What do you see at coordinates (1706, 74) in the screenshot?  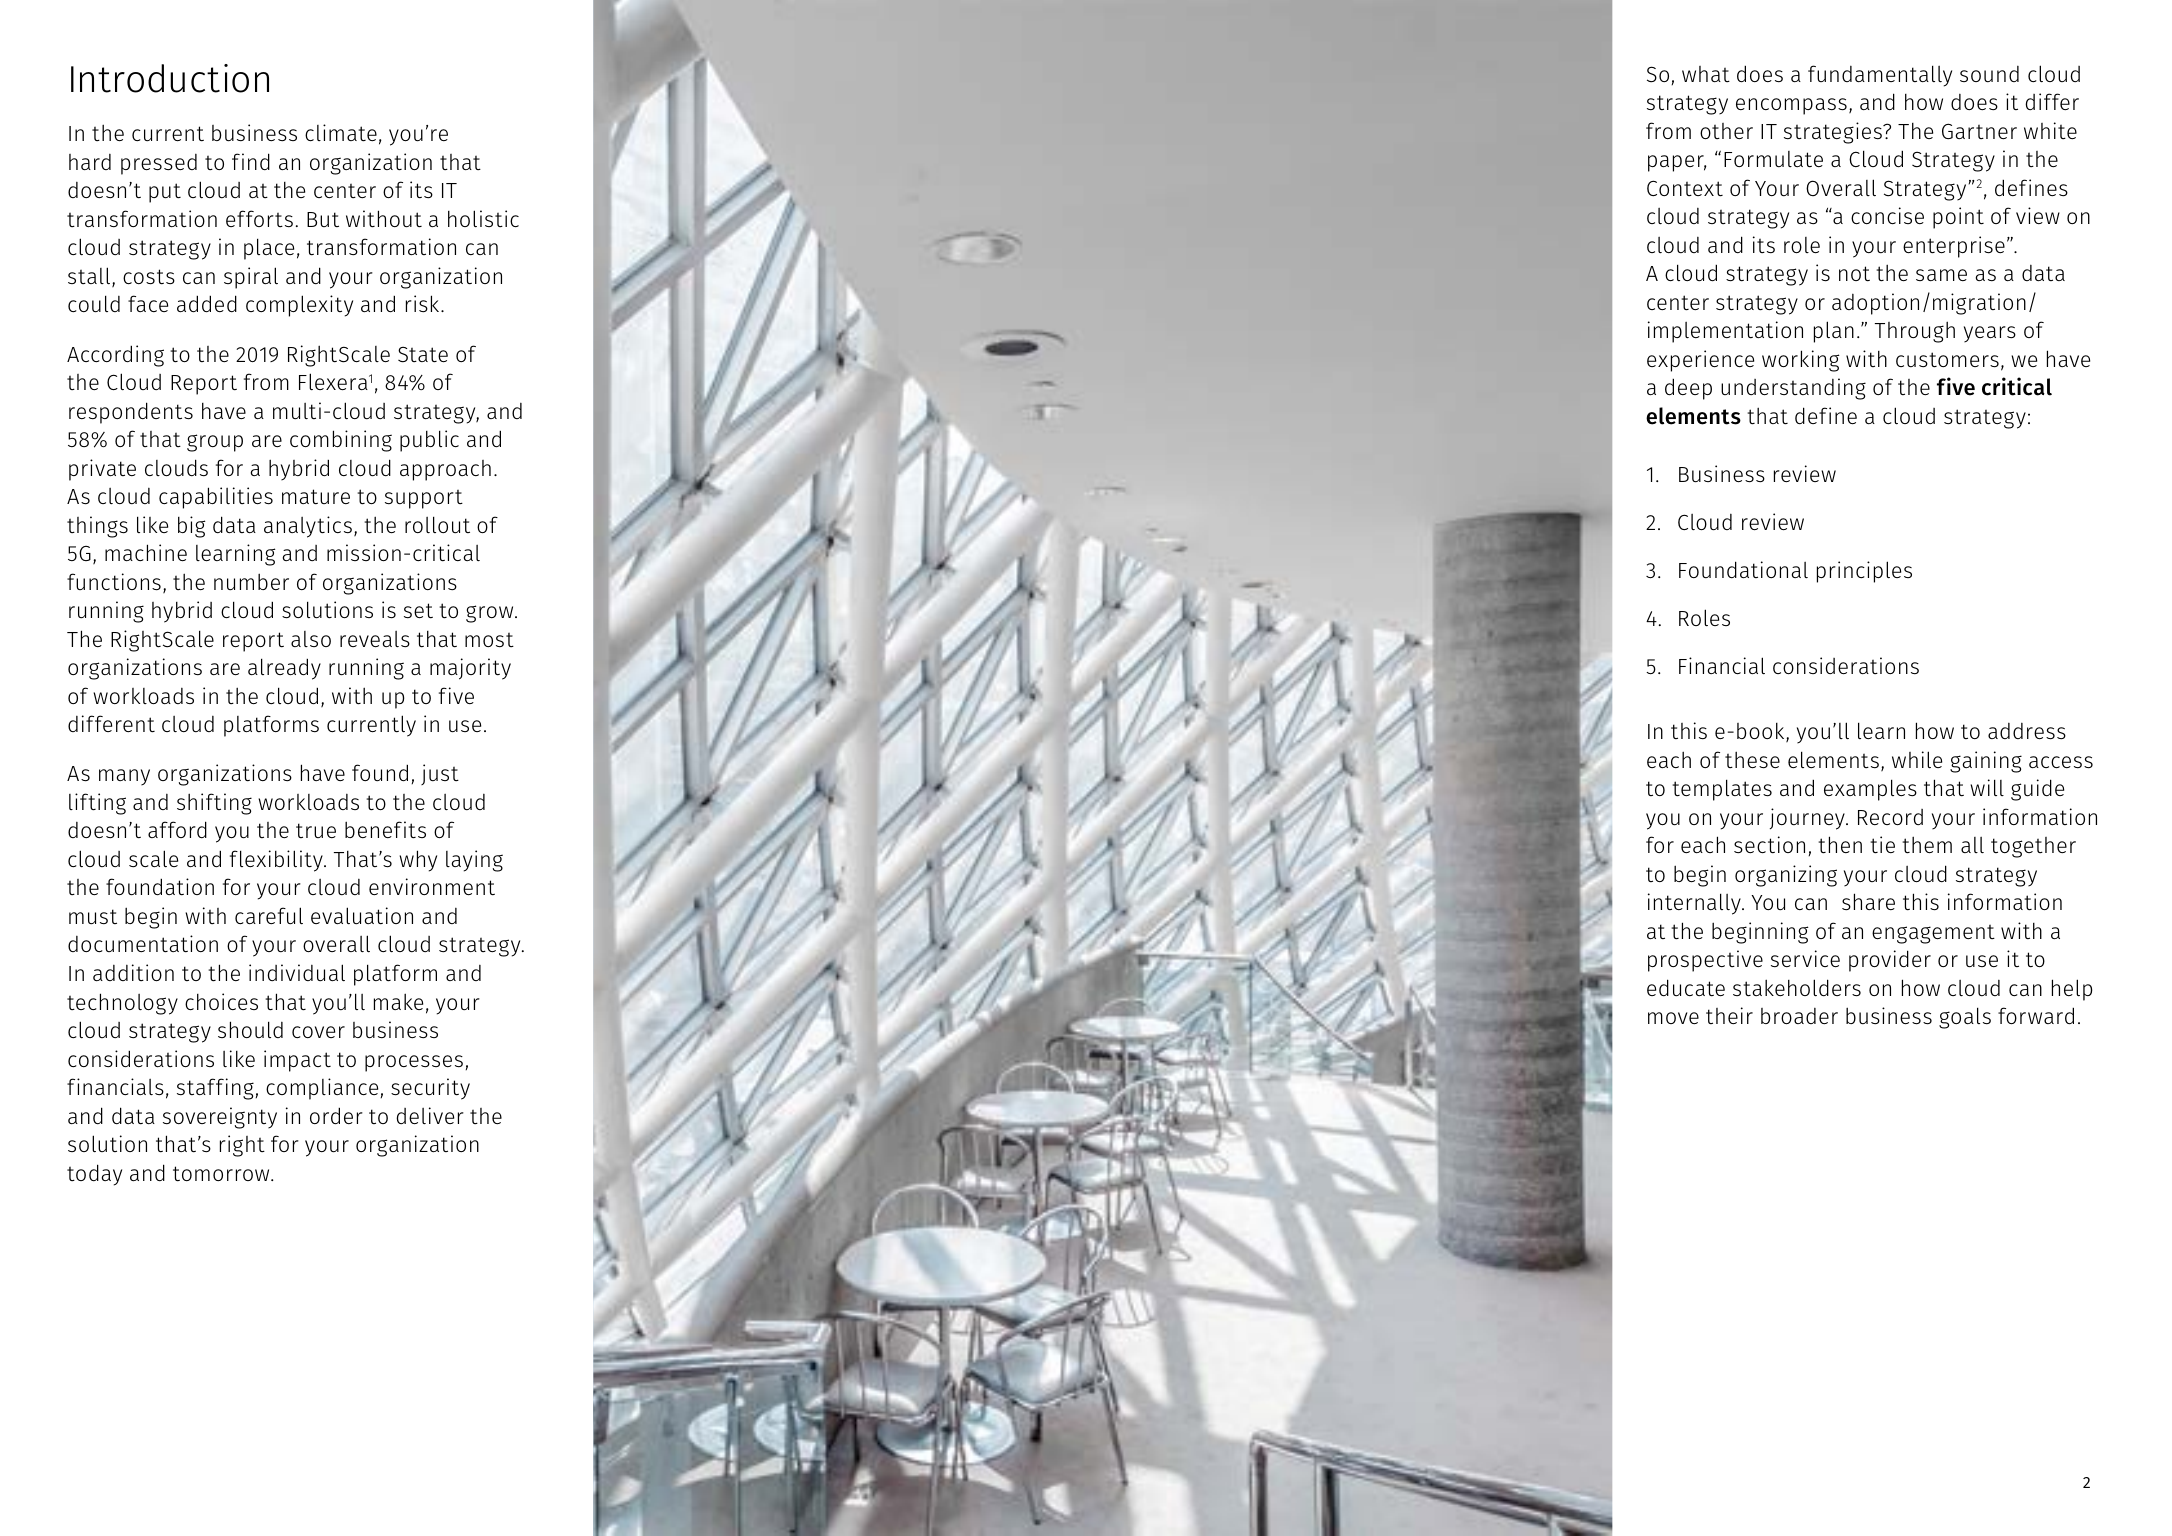 I see `what` at bounding box center [1706, 74].
